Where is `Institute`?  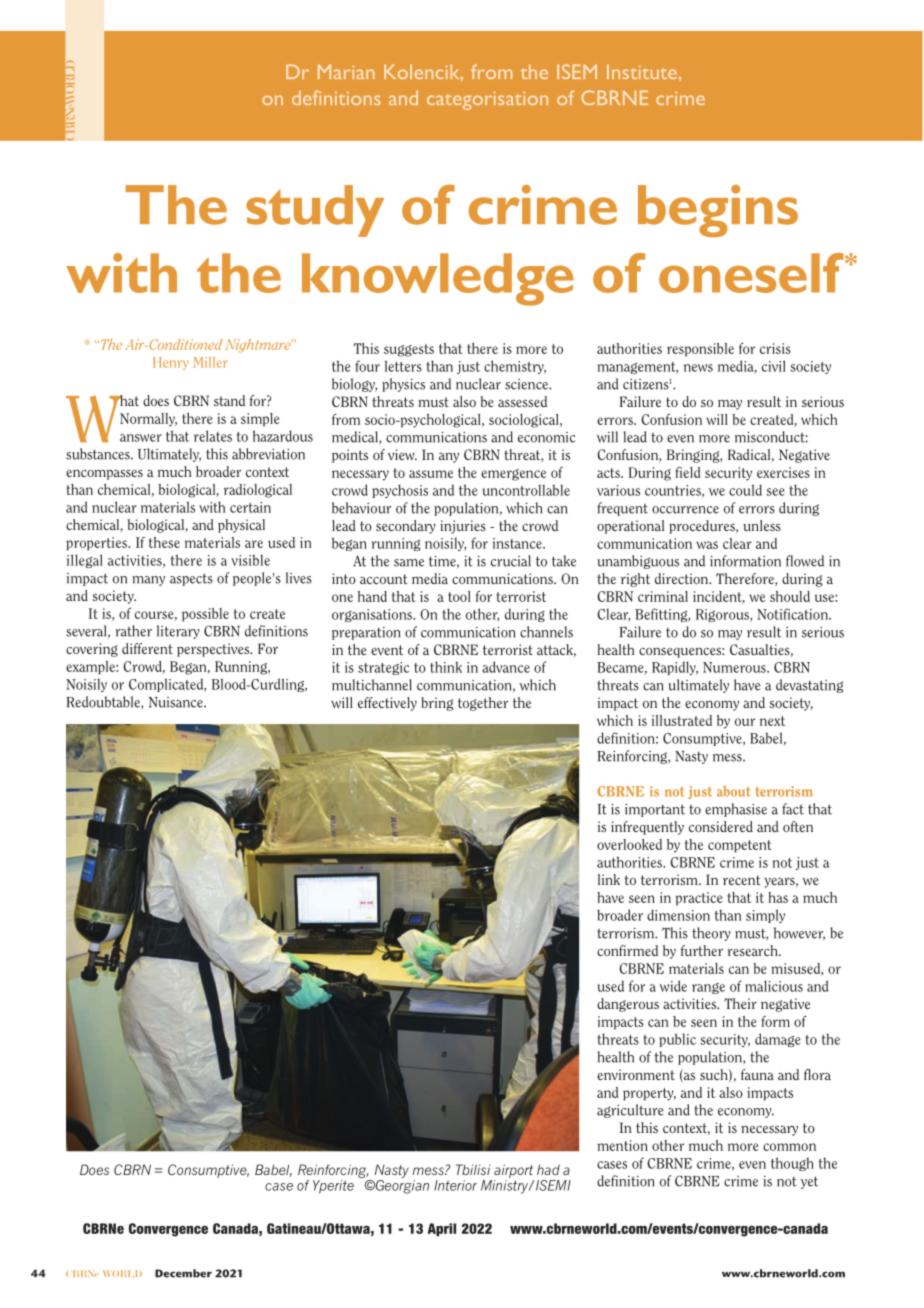 Institute is located at coordinates (642, 71).
